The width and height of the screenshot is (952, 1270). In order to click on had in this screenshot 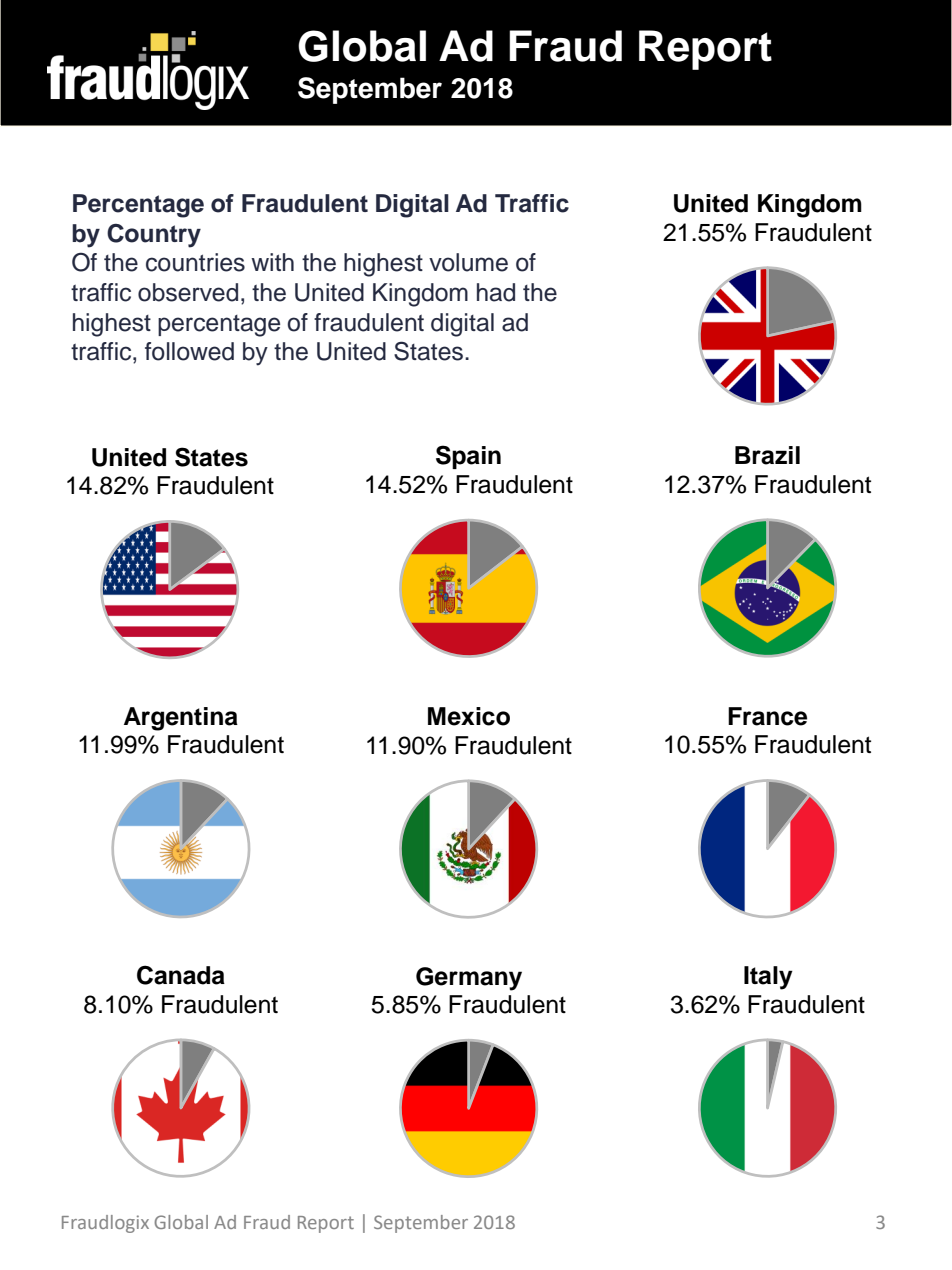, I will do `click(496, 292)`.
